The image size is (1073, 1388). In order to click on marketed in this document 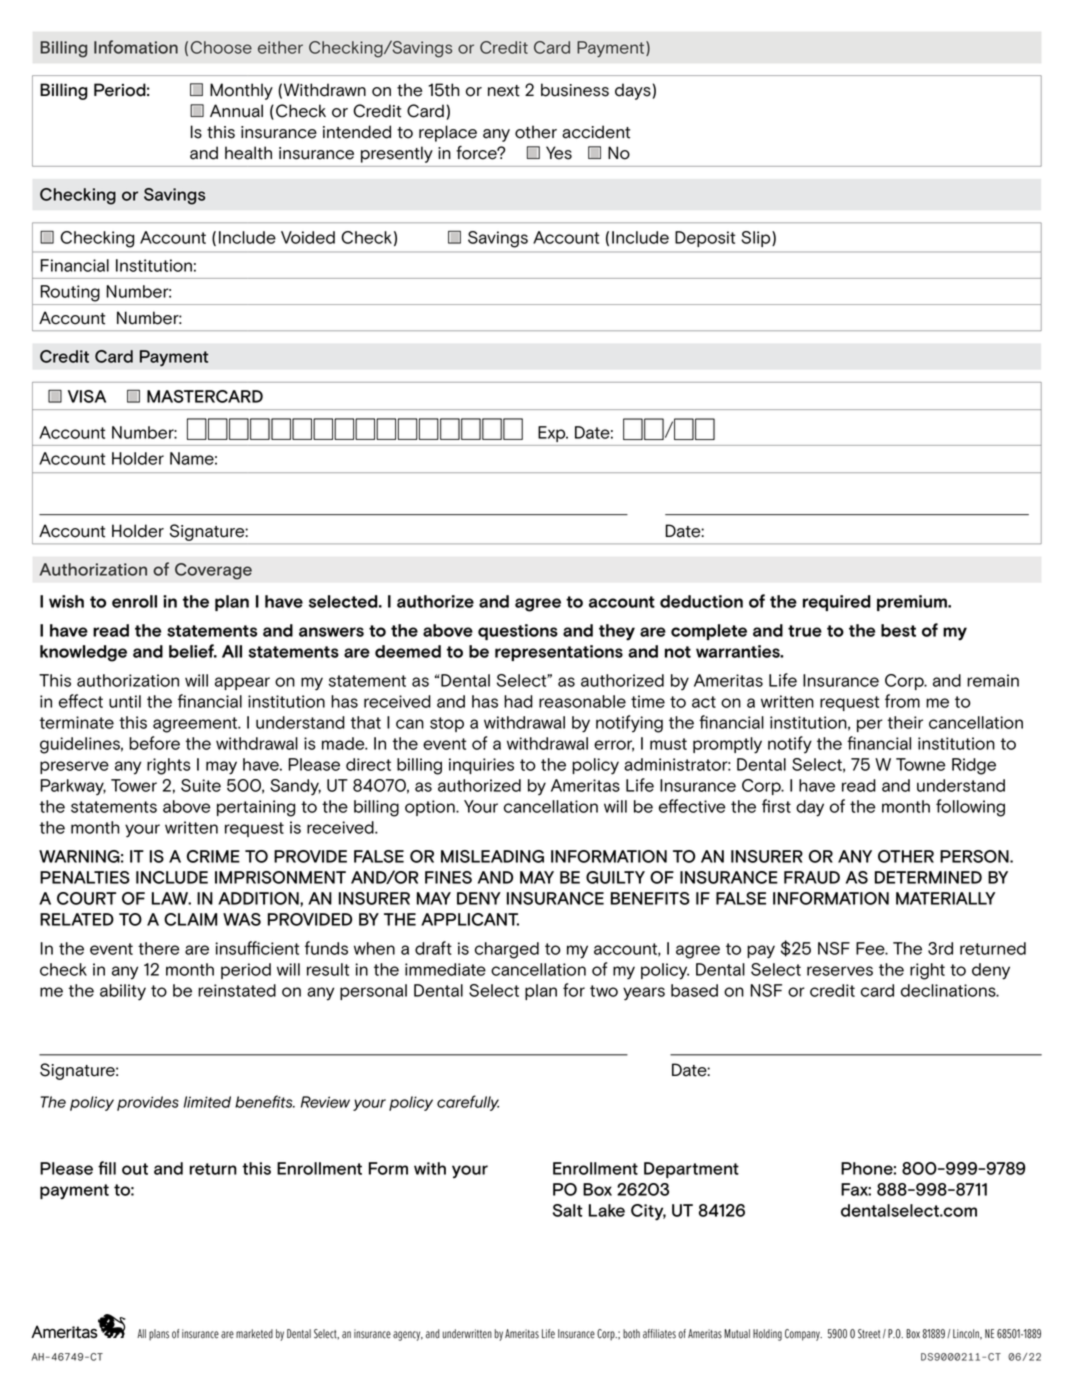, I will do `click(254, 1334)`.
